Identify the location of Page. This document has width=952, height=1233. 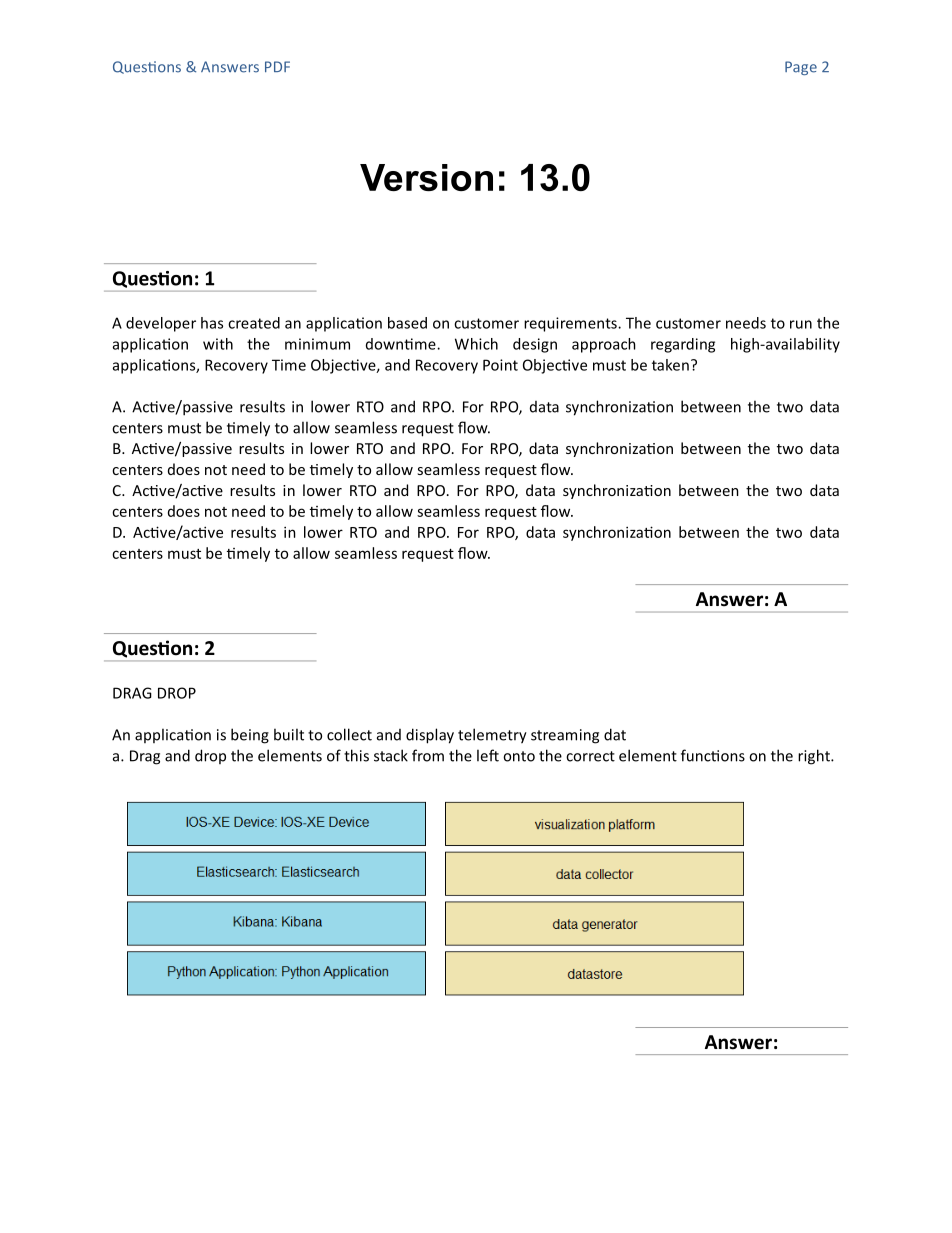
(801, 68).
